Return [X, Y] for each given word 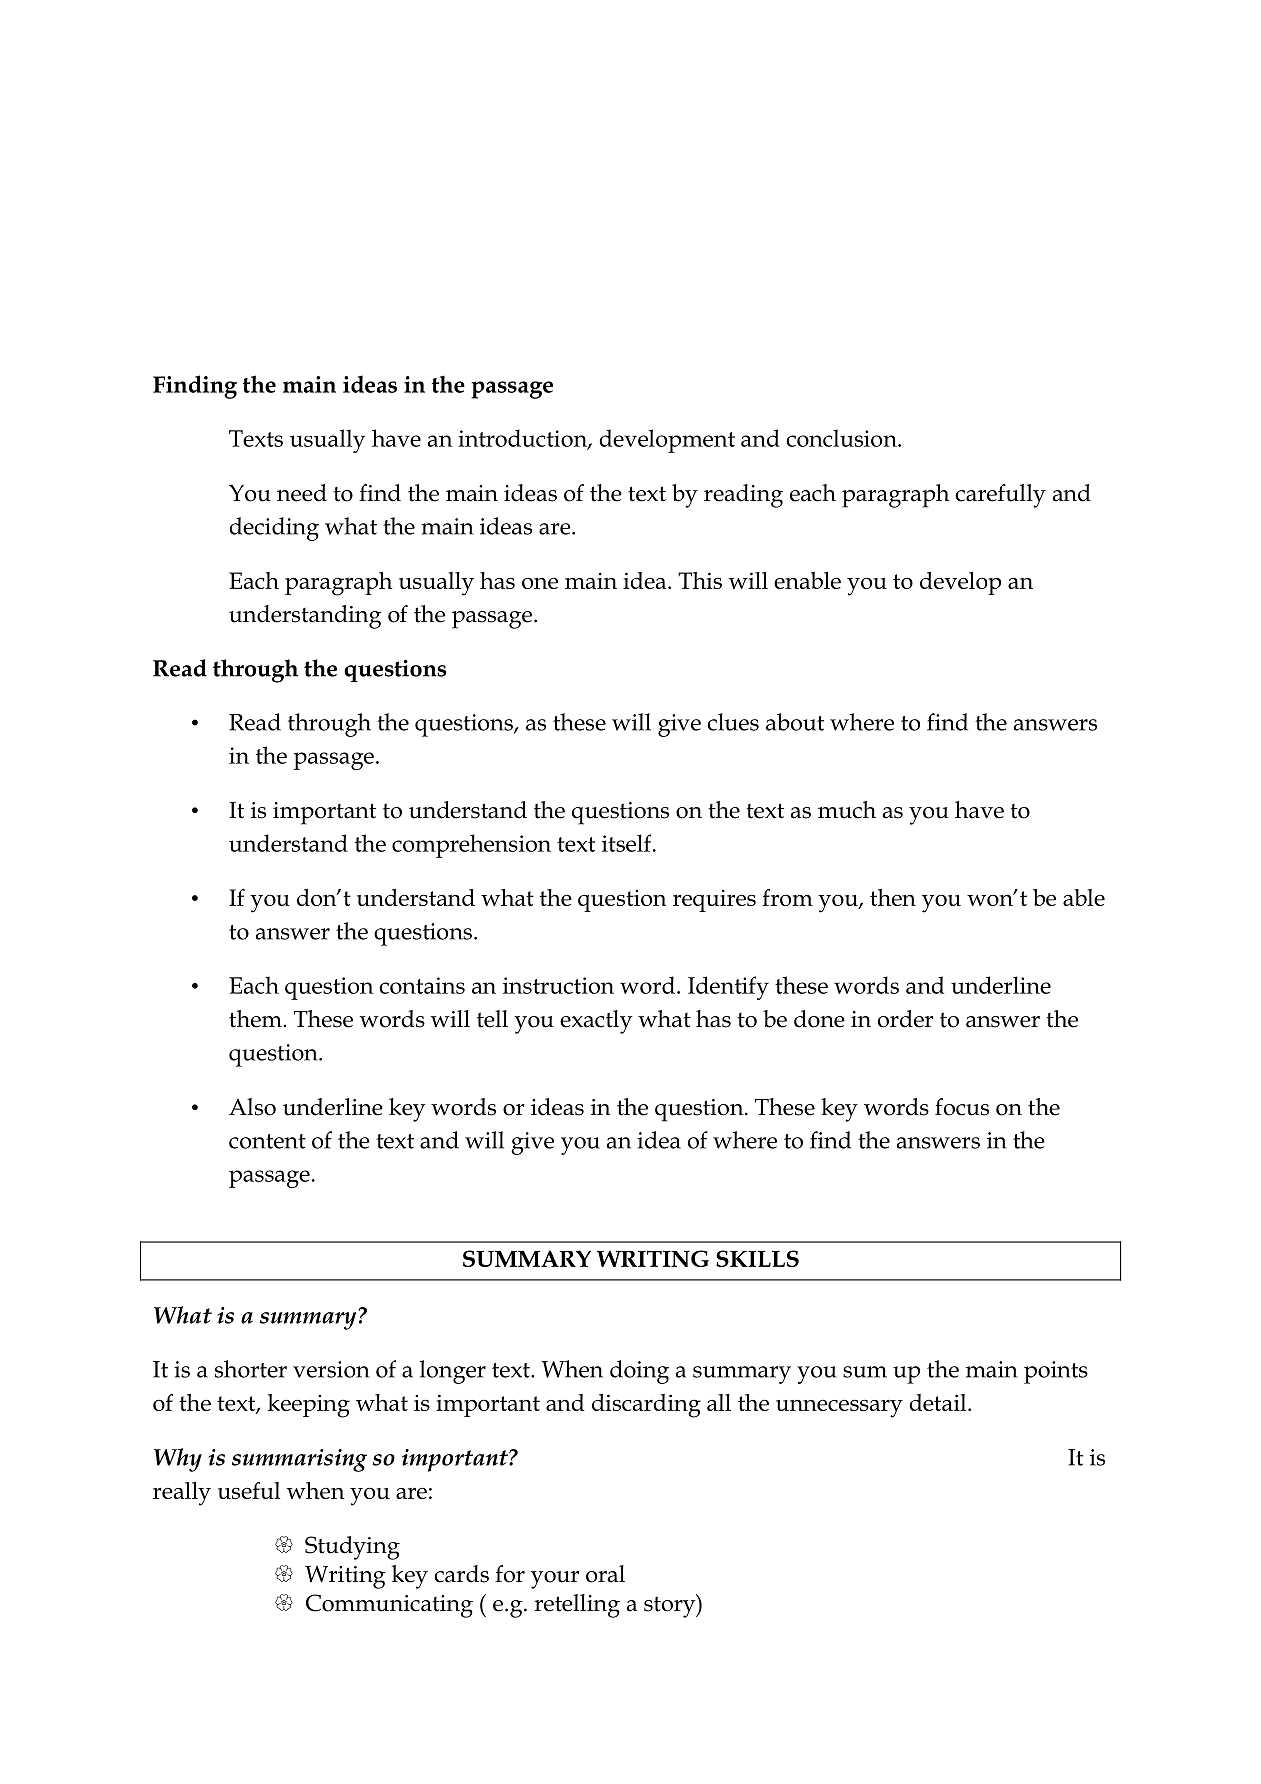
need [302, 493]
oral [605, 1574]
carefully [1000, 496]
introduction [523, 439]
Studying [352, 1548]
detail [939, 1402]
